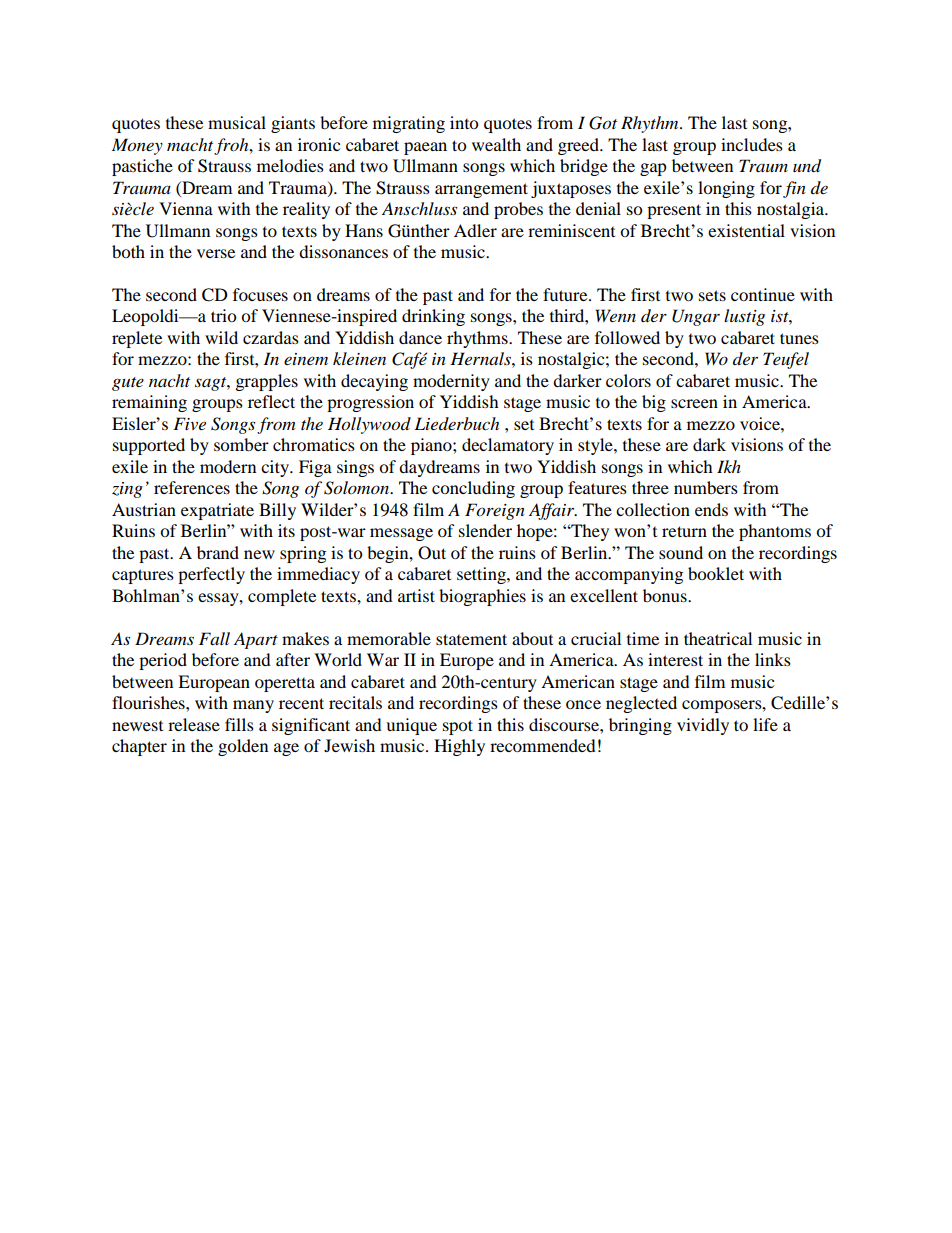 The height and width of the image is (1233, 952). What do you see at coordinates (694, 403) in the image?
I see `screen` at bounding box center [694, 403].
